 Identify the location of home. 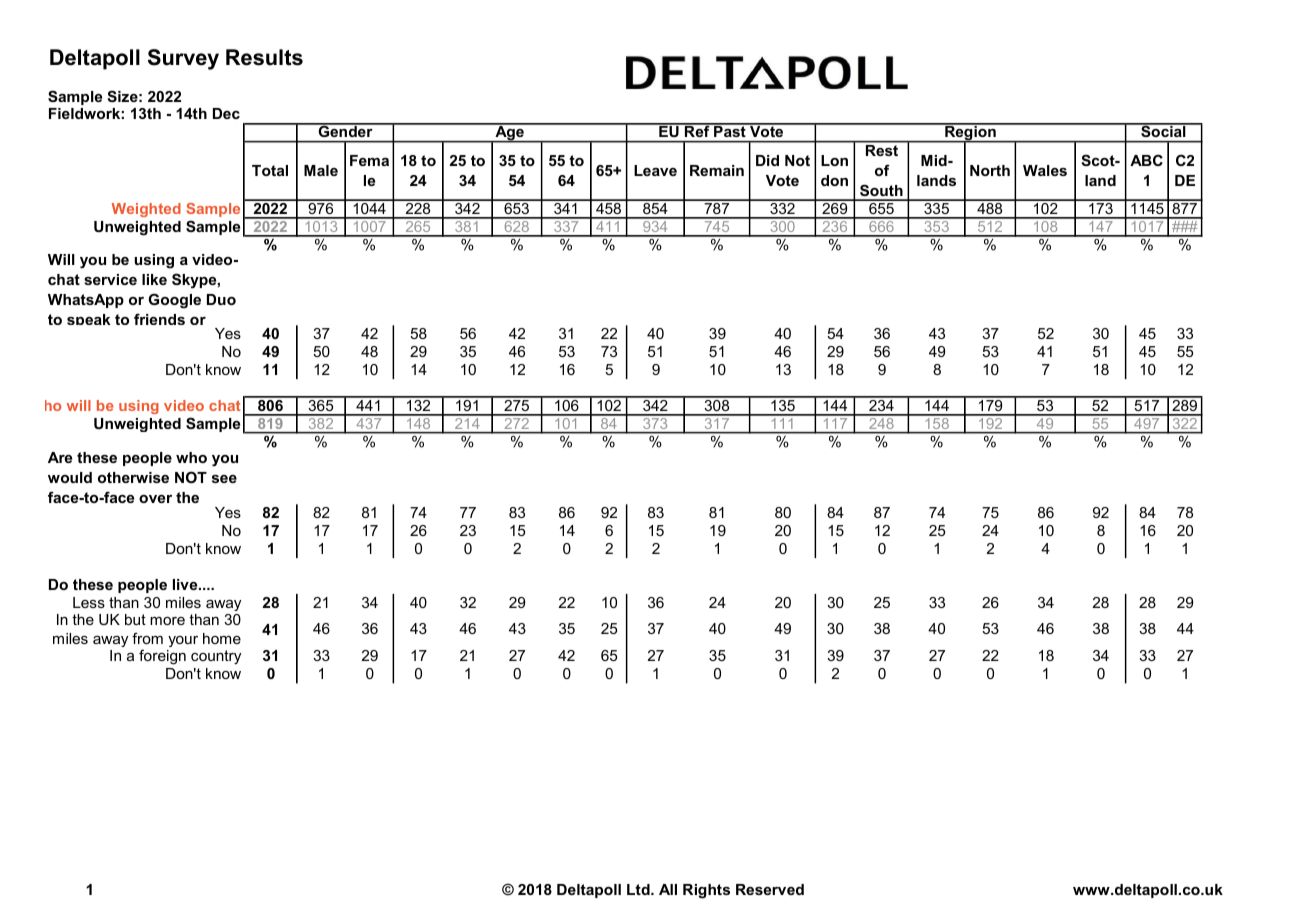
(222, 638).
